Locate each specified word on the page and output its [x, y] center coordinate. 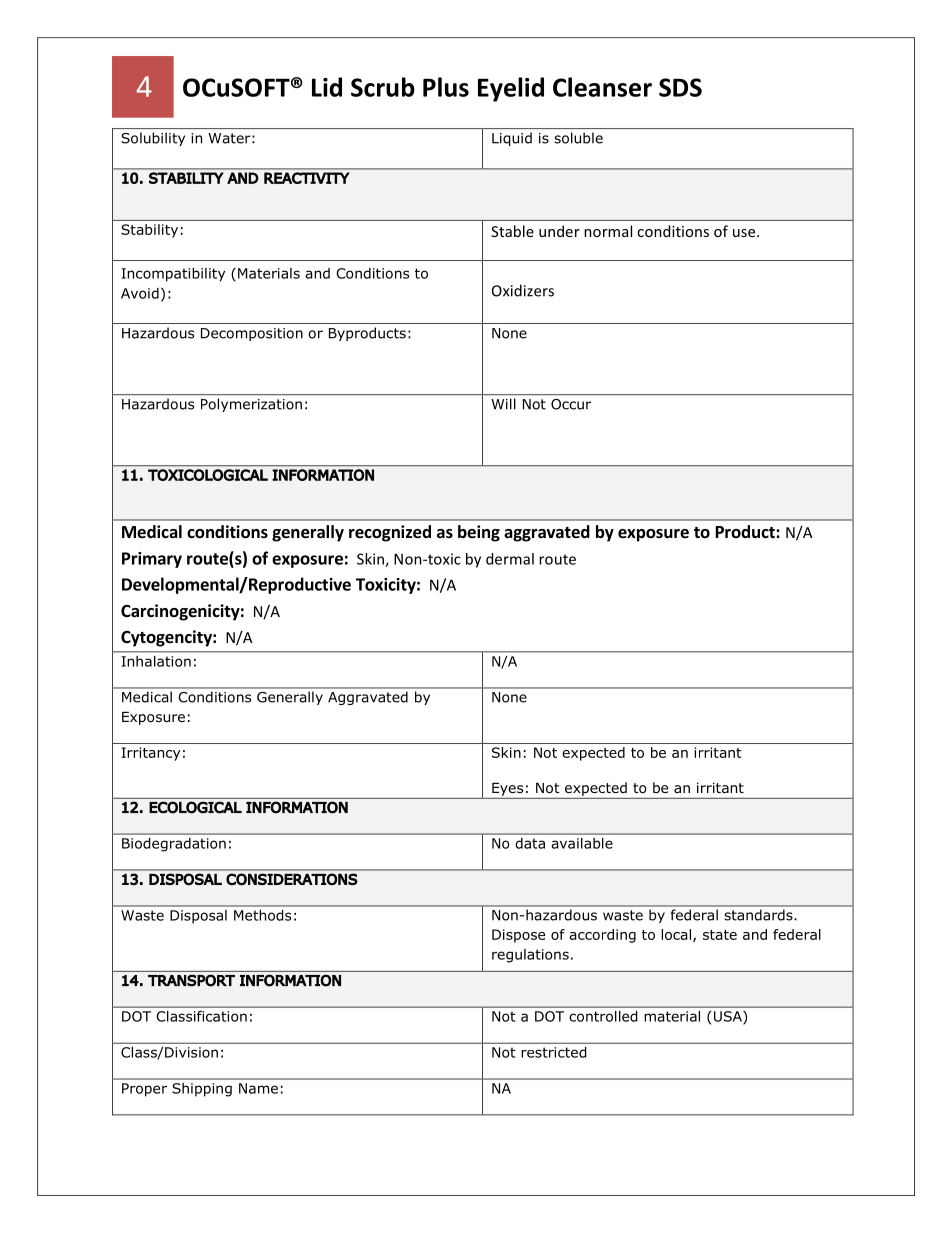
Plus [446, 87]
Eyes [507, 789]
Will [504, 403]
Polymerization [251, 405]
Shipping [202, 1089]
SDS [680, 87]
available [582, 843]
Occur [571, 404]
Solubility [153, 139]
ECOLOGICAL [195, 807]
